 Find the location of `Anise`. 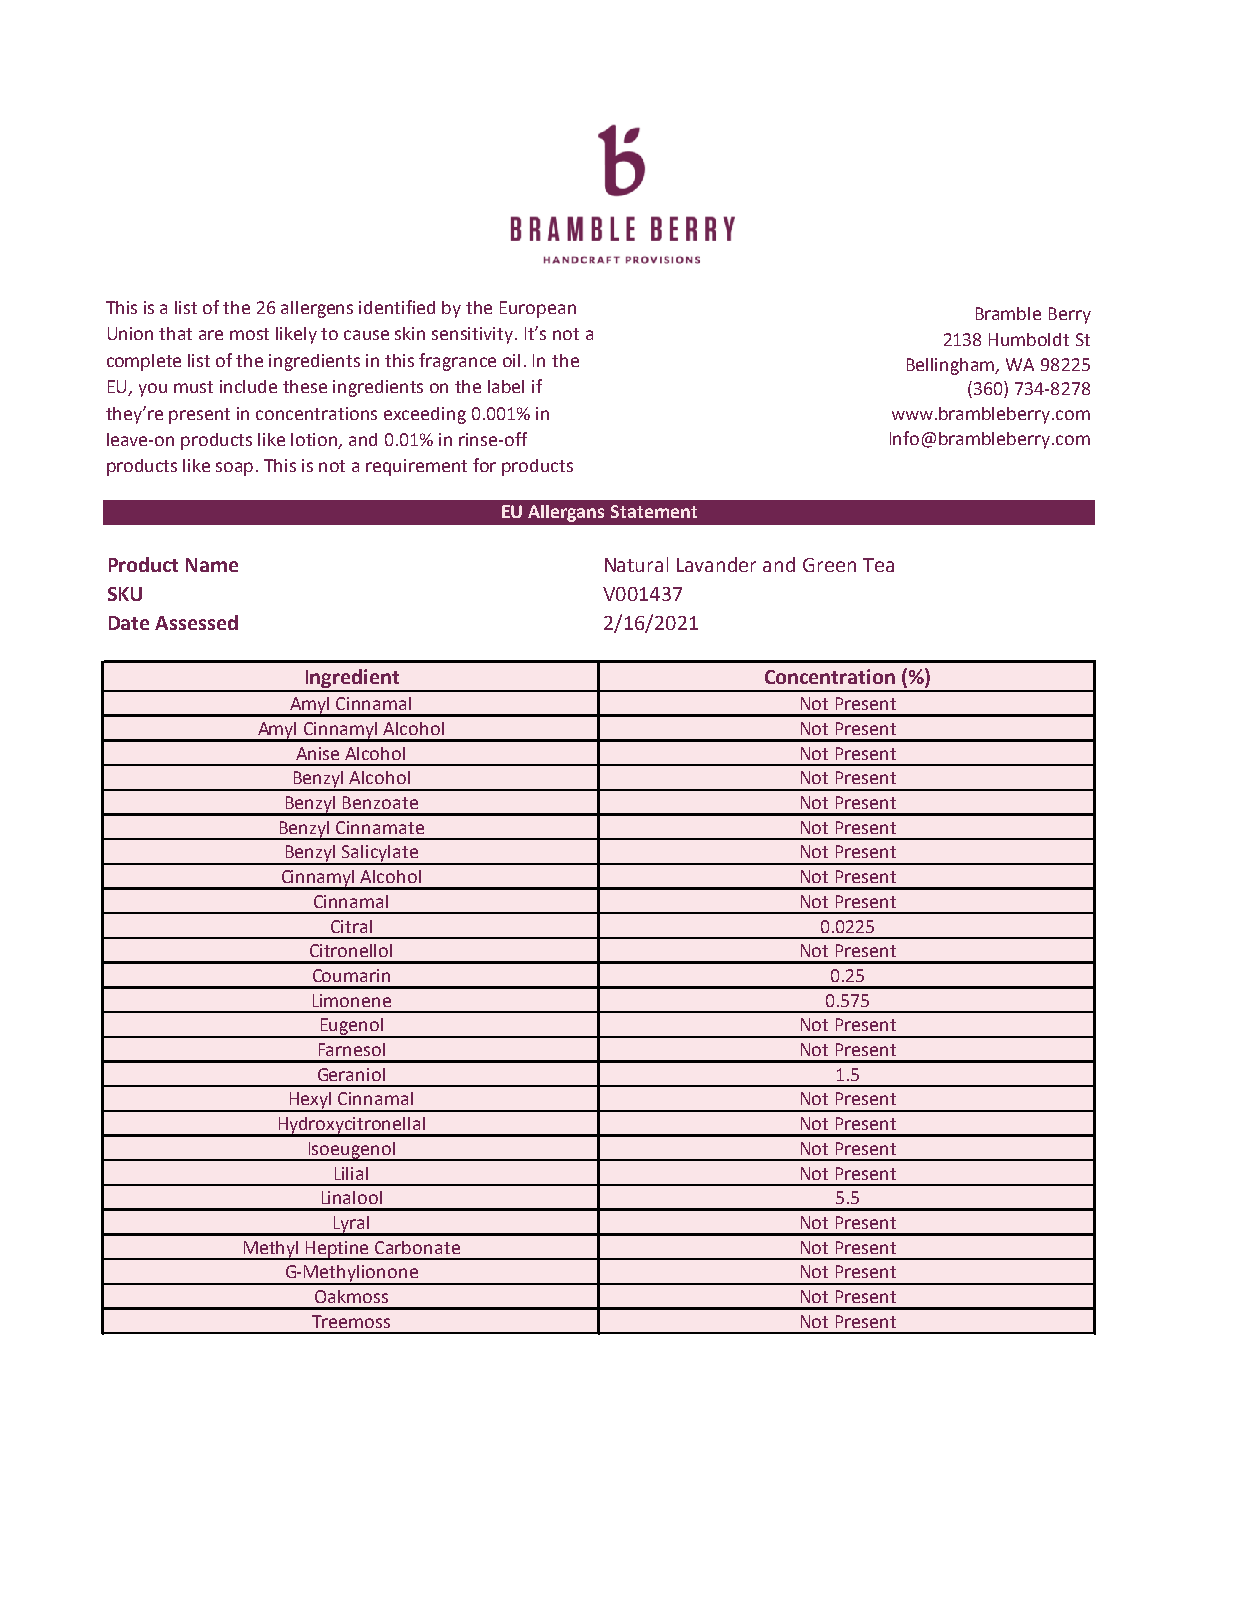

Anise is located at coordinates (317, 753).
